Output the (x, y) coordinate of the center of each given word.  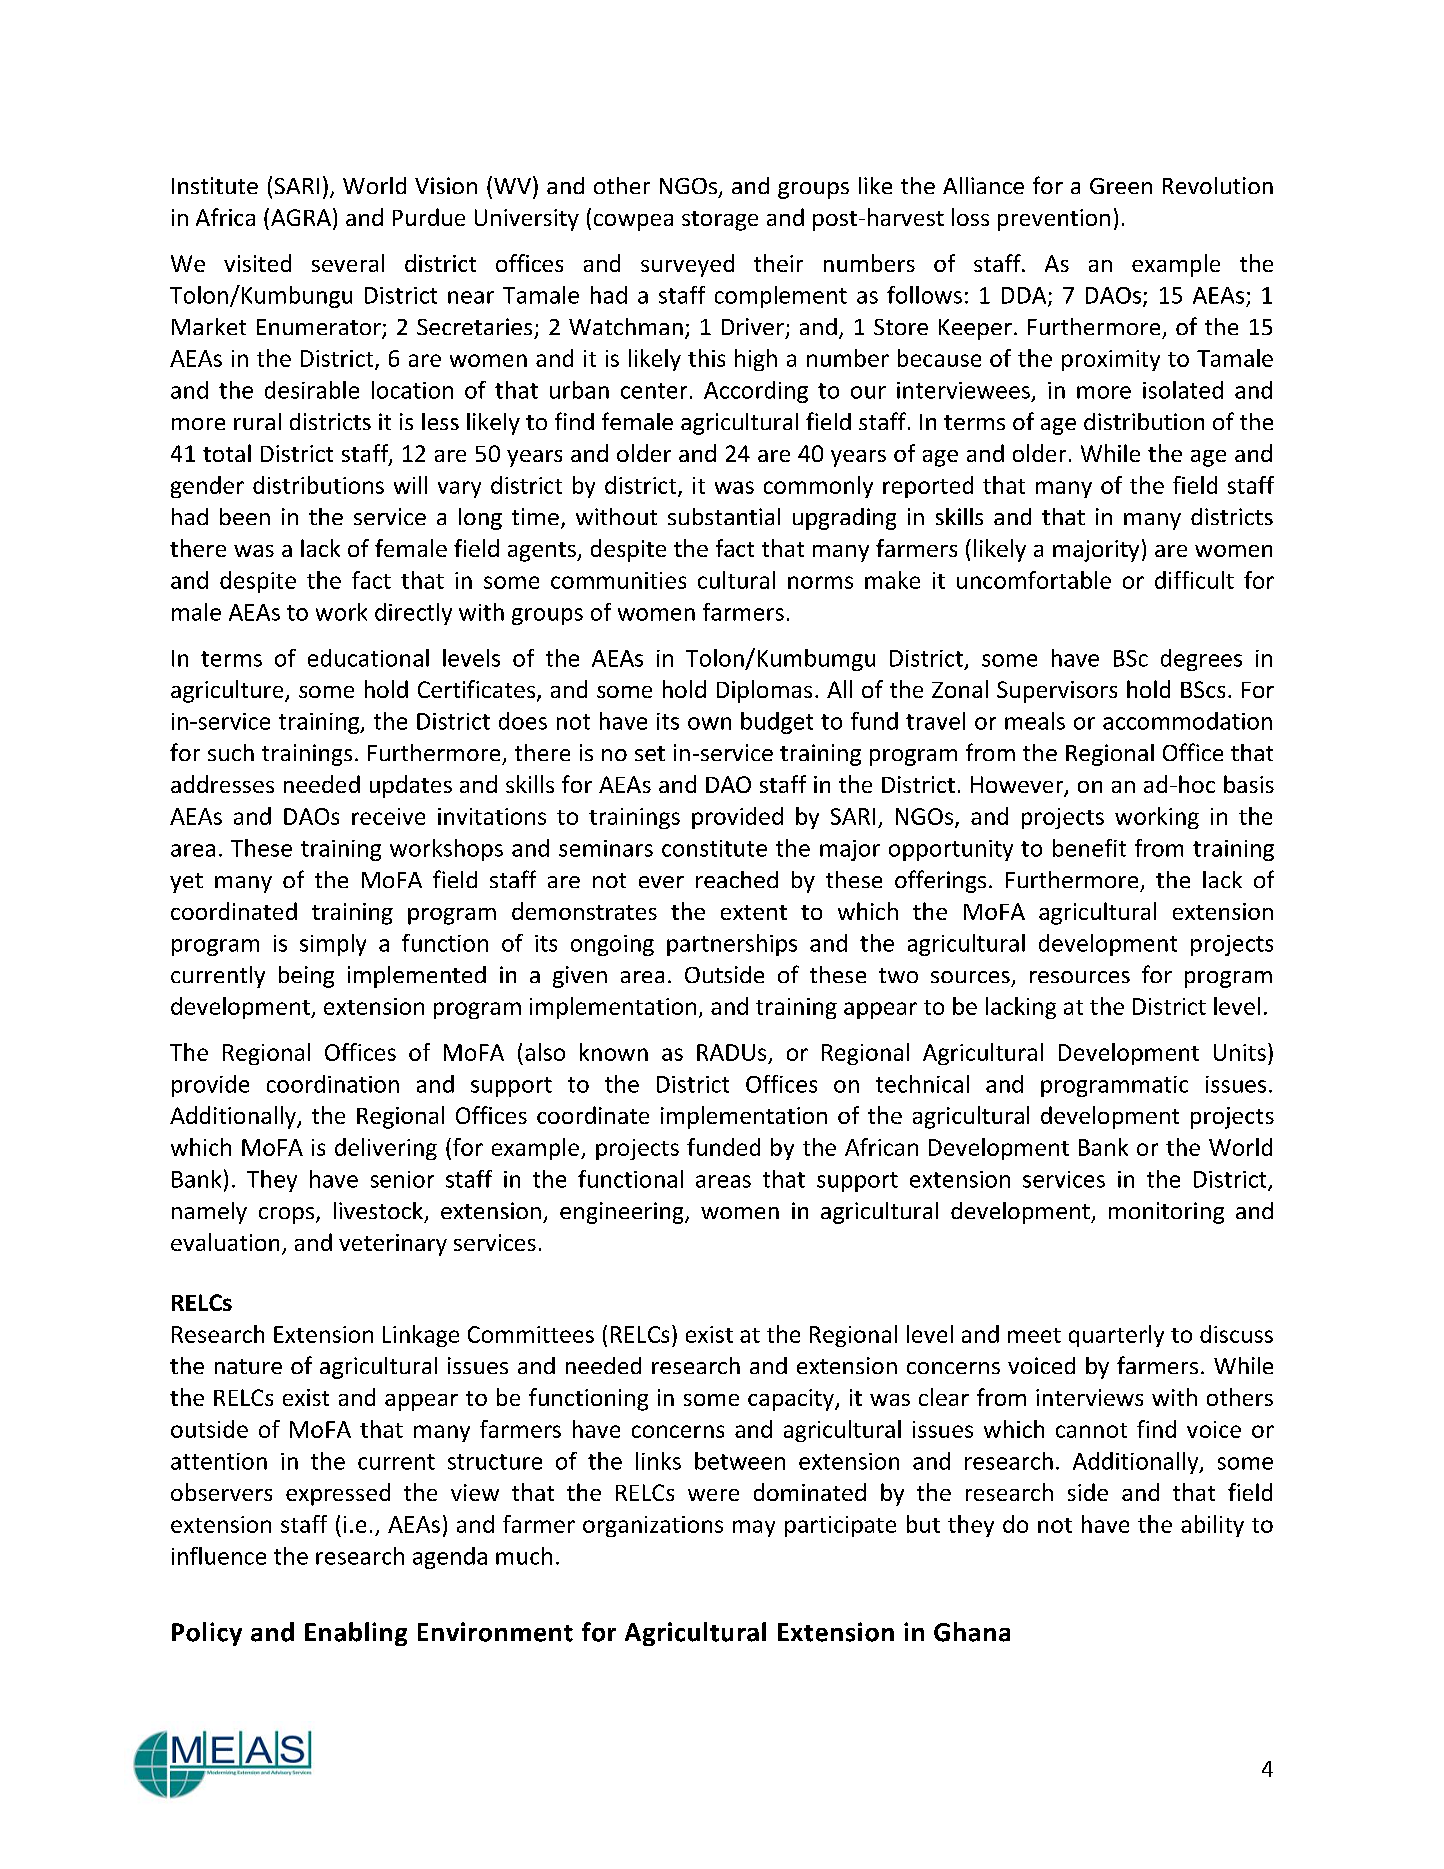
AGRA (301, 217)
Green (1121, 186)
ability (1212, 1526)
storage (720, 221)
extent (754, 912)
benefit (1089, 848)
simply (333, 945)
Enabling (356, 1634)
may (754, 1528)
